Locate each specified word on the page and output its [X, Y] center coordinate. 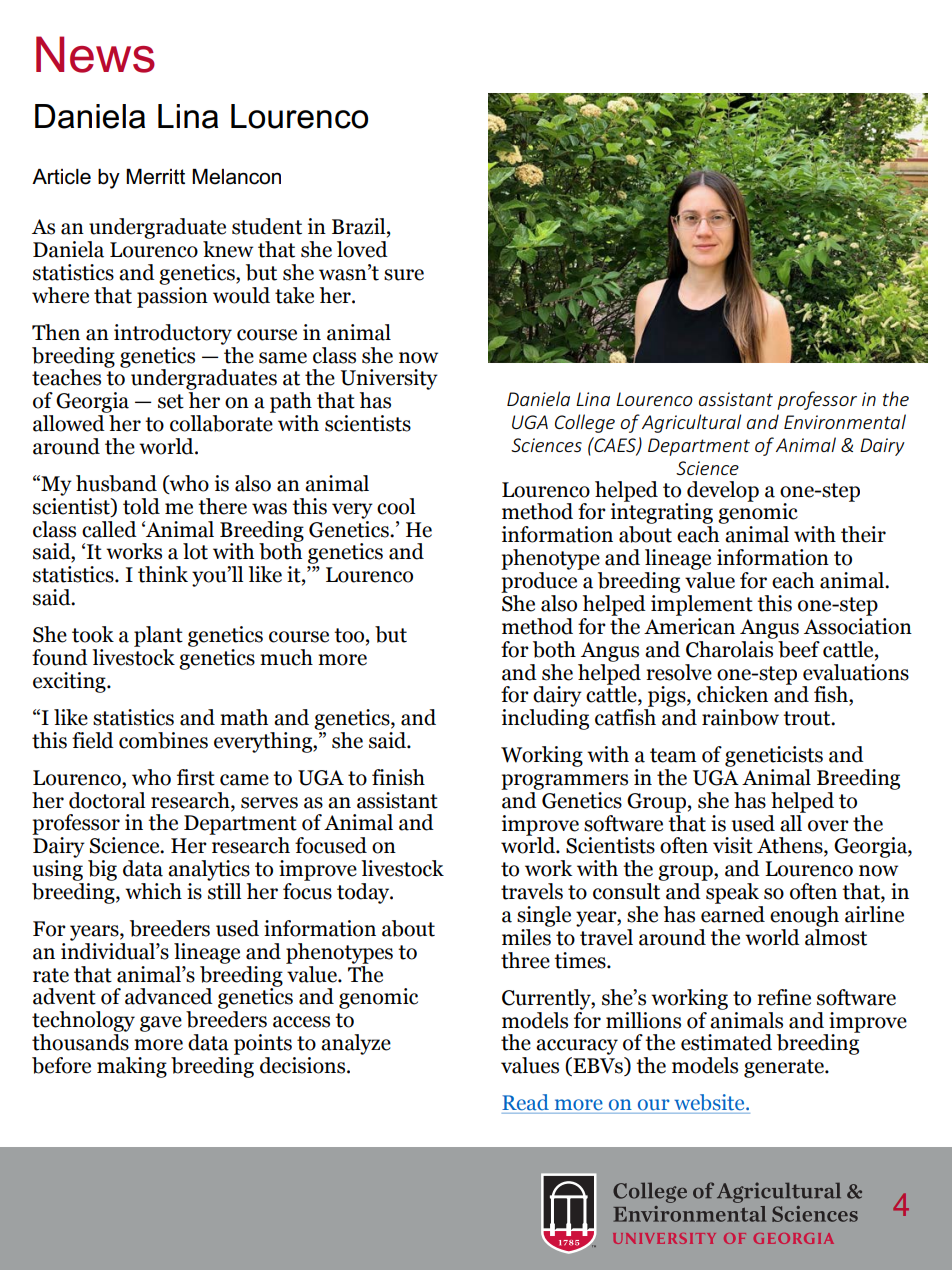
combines [163, 740]
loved [362, 249]
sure [404, 275]
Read [525, 1102]
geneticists [774, 756]
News [95, 54]
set [171, 401]
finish [398, 777]
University [389, 379]
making [132, 1067]
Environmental [845, 421]
